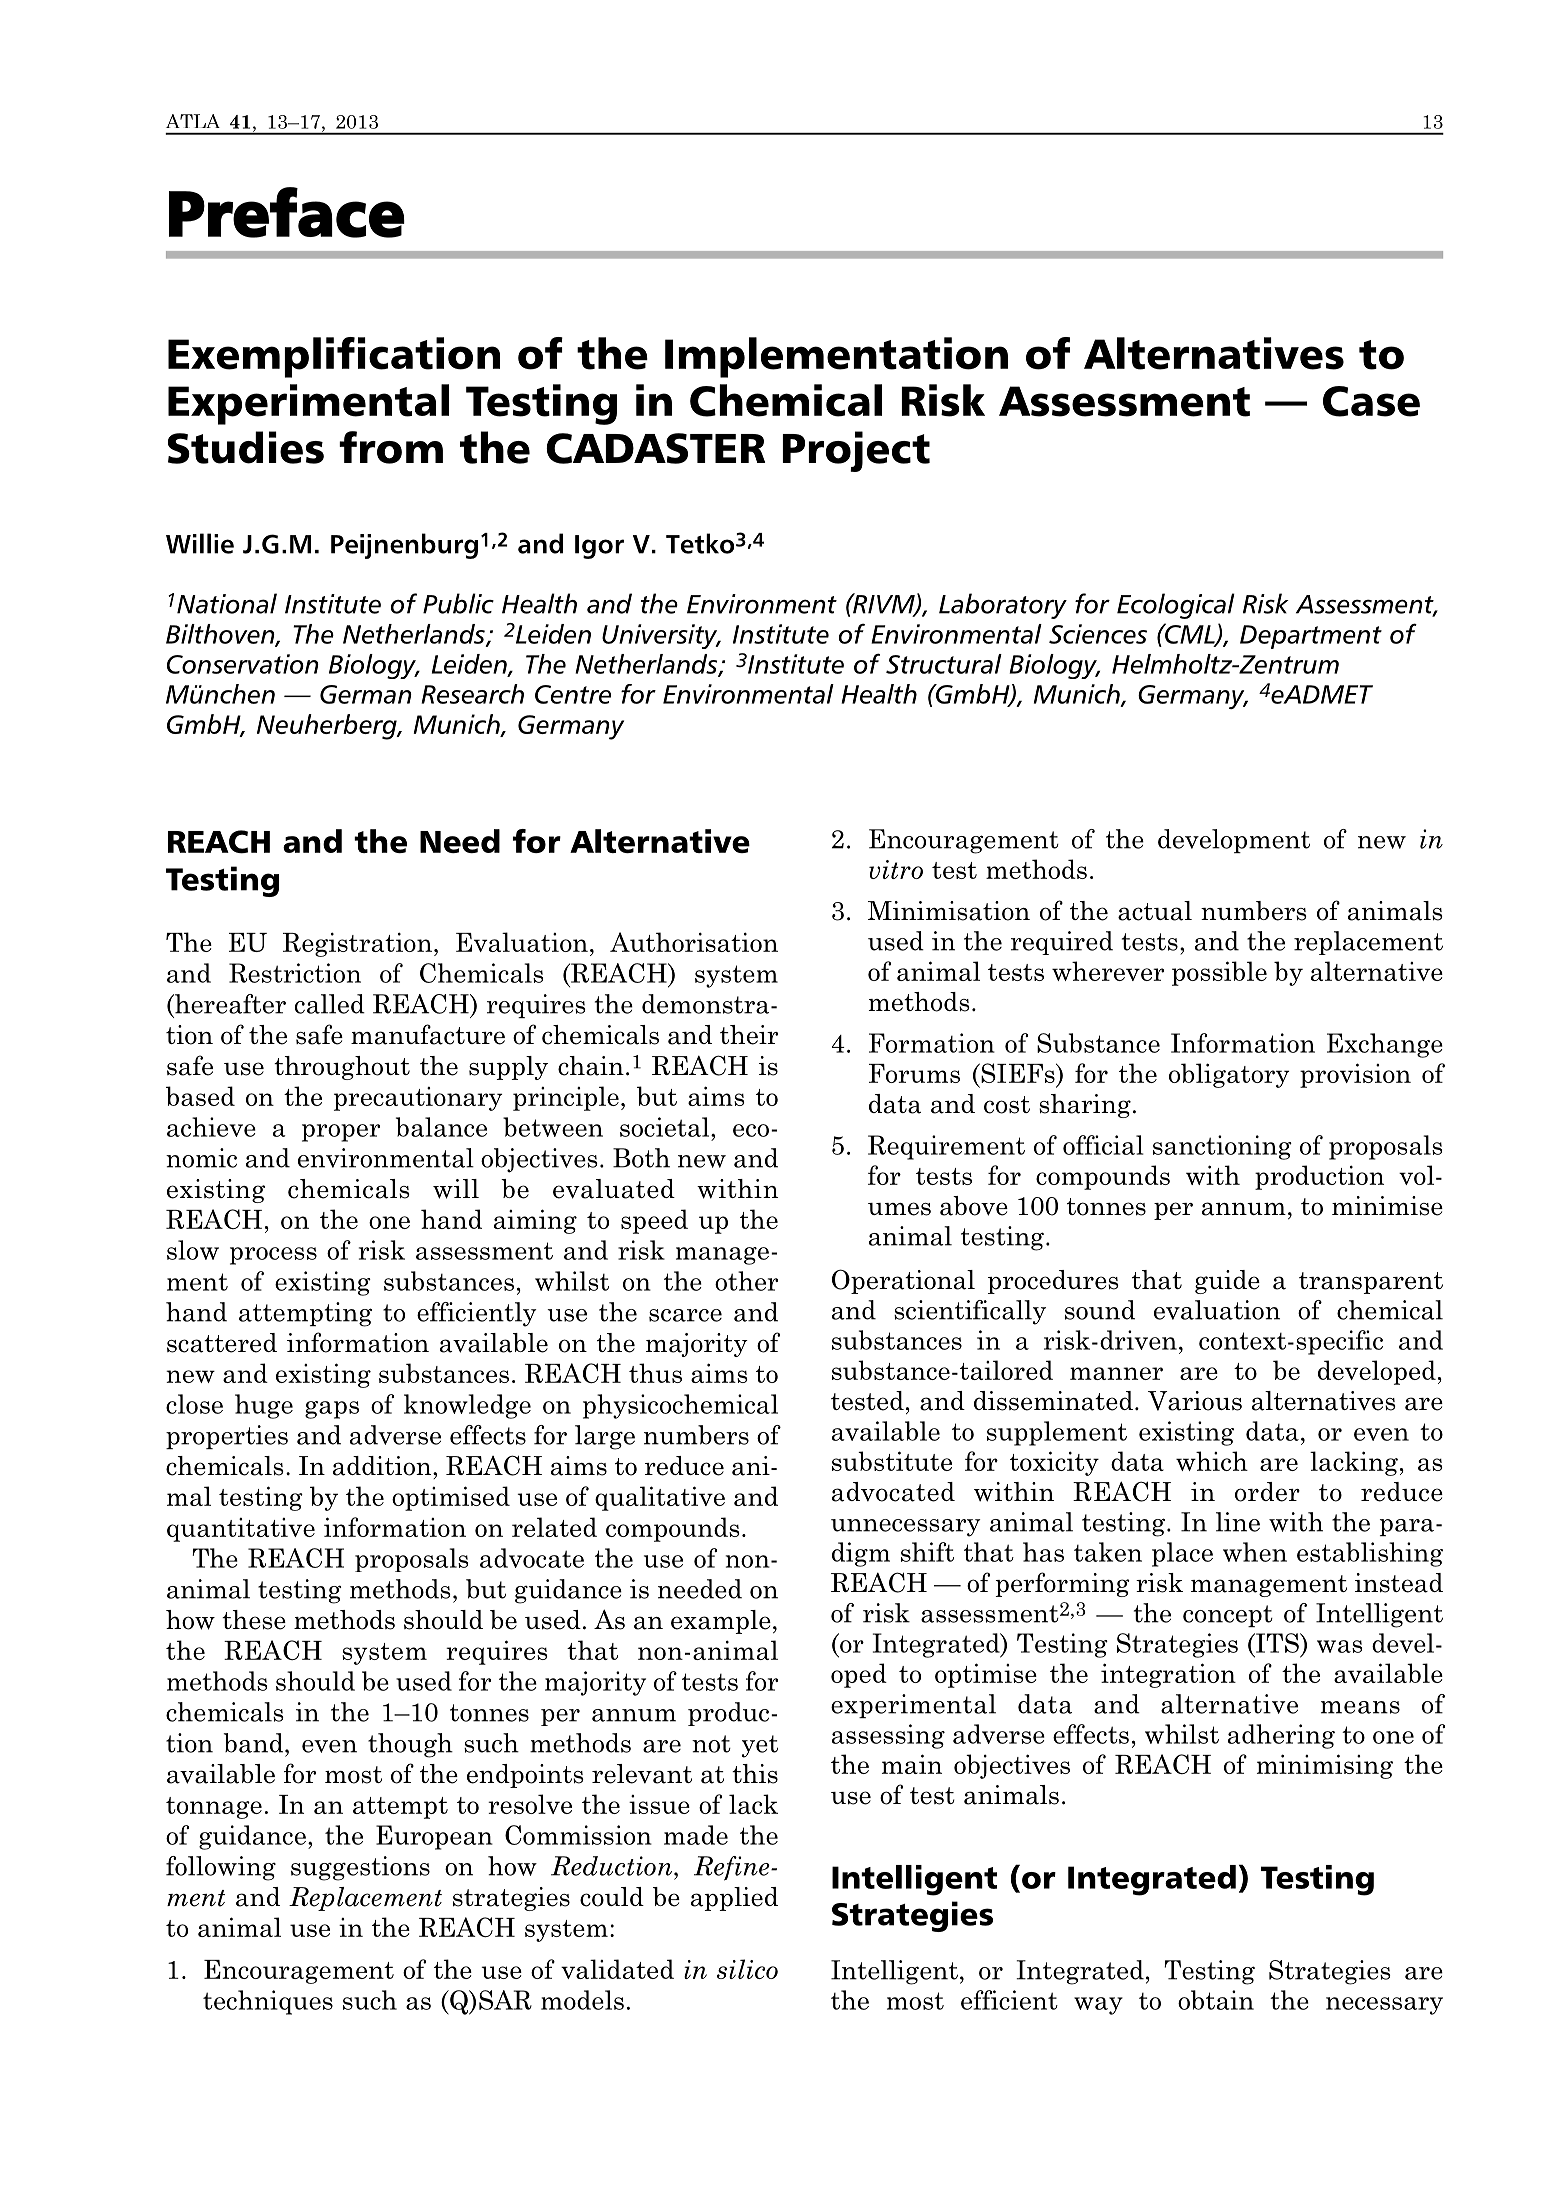 The image size is (1557, 2203). What do you see at coordinates (856, 451) in the image?
I see `Project` at bounding box center [856, 451].
